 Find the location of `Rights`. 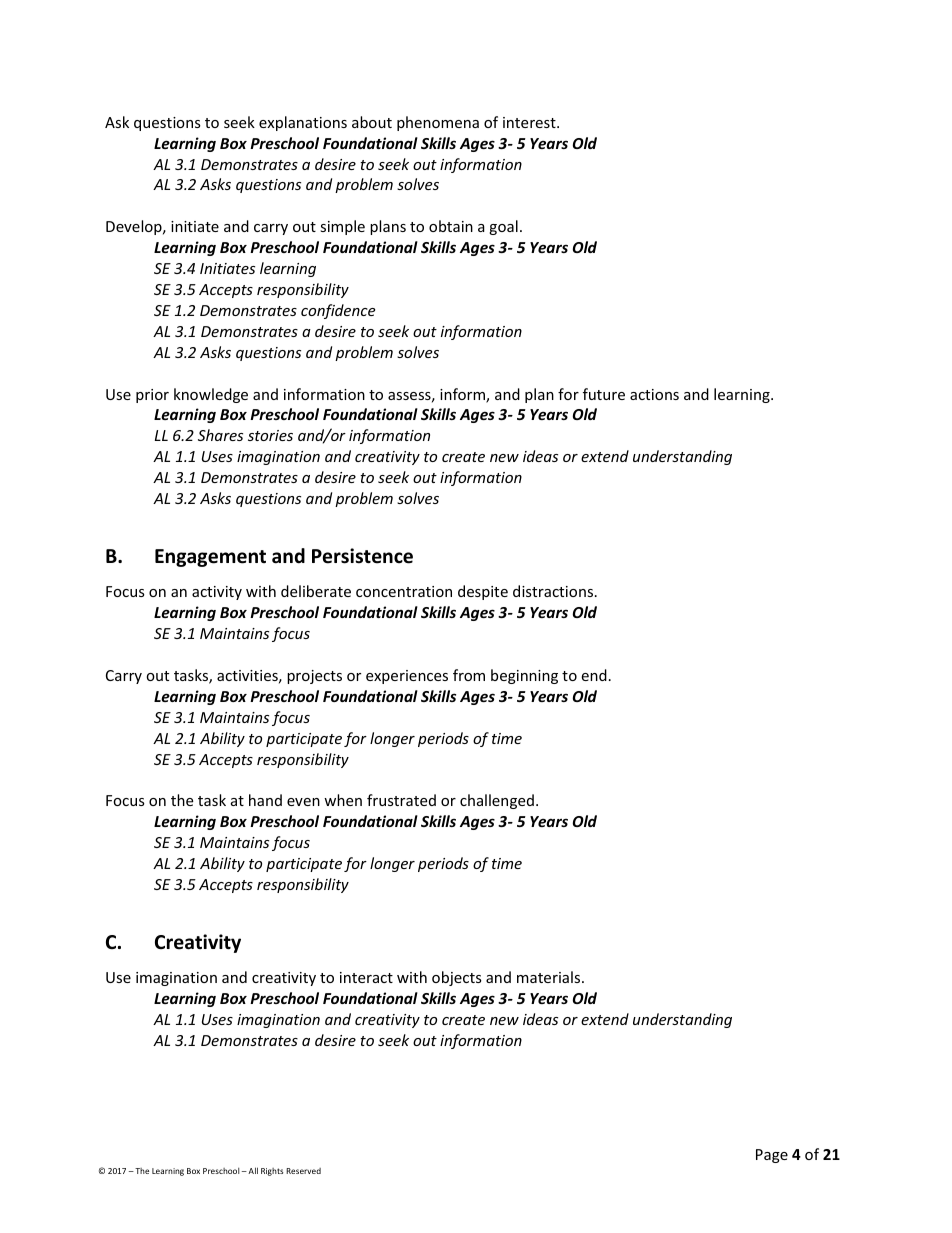

Rights is located at coordinates (272, 1172).
